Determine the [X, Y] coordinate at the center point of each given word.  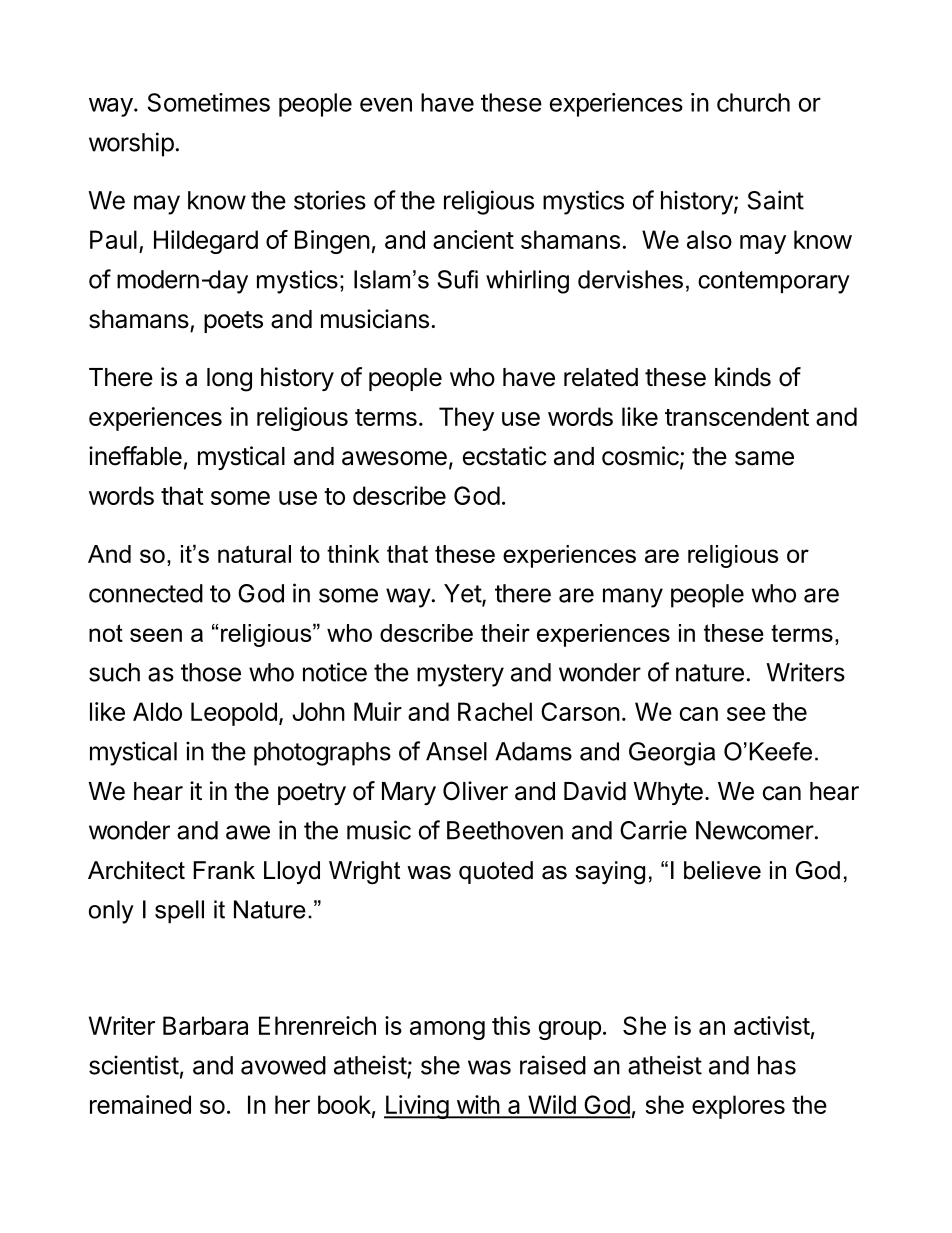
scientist [134, 1065]
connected [146, 593]
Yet [463, 594]
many [633, 598]
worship [131, 144]
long [229, 380]
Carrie [653, 830]
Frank [224, 870]
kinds [743, 377]
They [466, 419]
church [753, 102]
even [386, 104]
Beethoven [505, 830]
